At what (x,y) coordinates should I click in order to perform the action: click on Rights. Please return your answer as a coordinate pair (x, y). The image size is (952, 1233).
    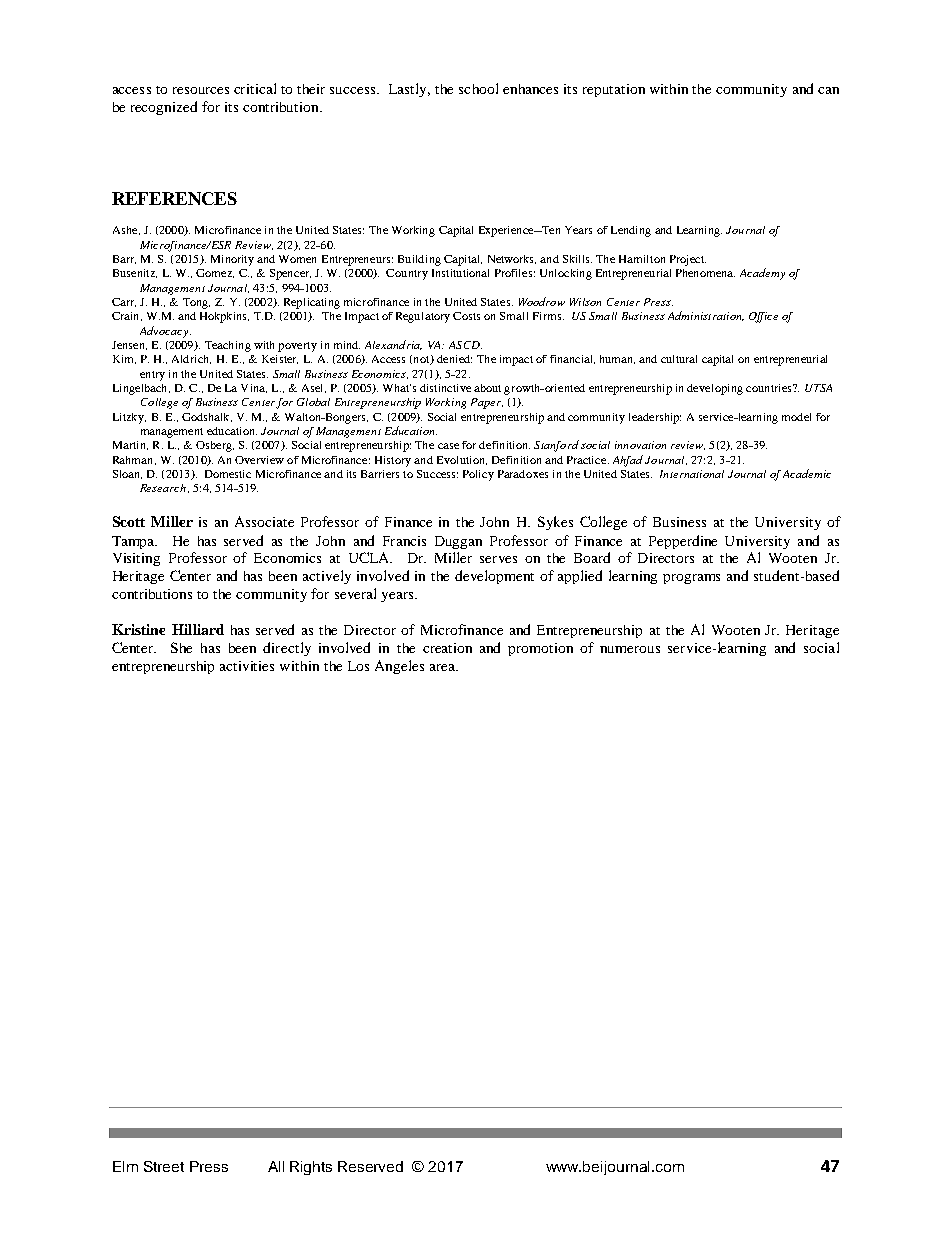
    Looking at the image, I should click on (311, 1168).
